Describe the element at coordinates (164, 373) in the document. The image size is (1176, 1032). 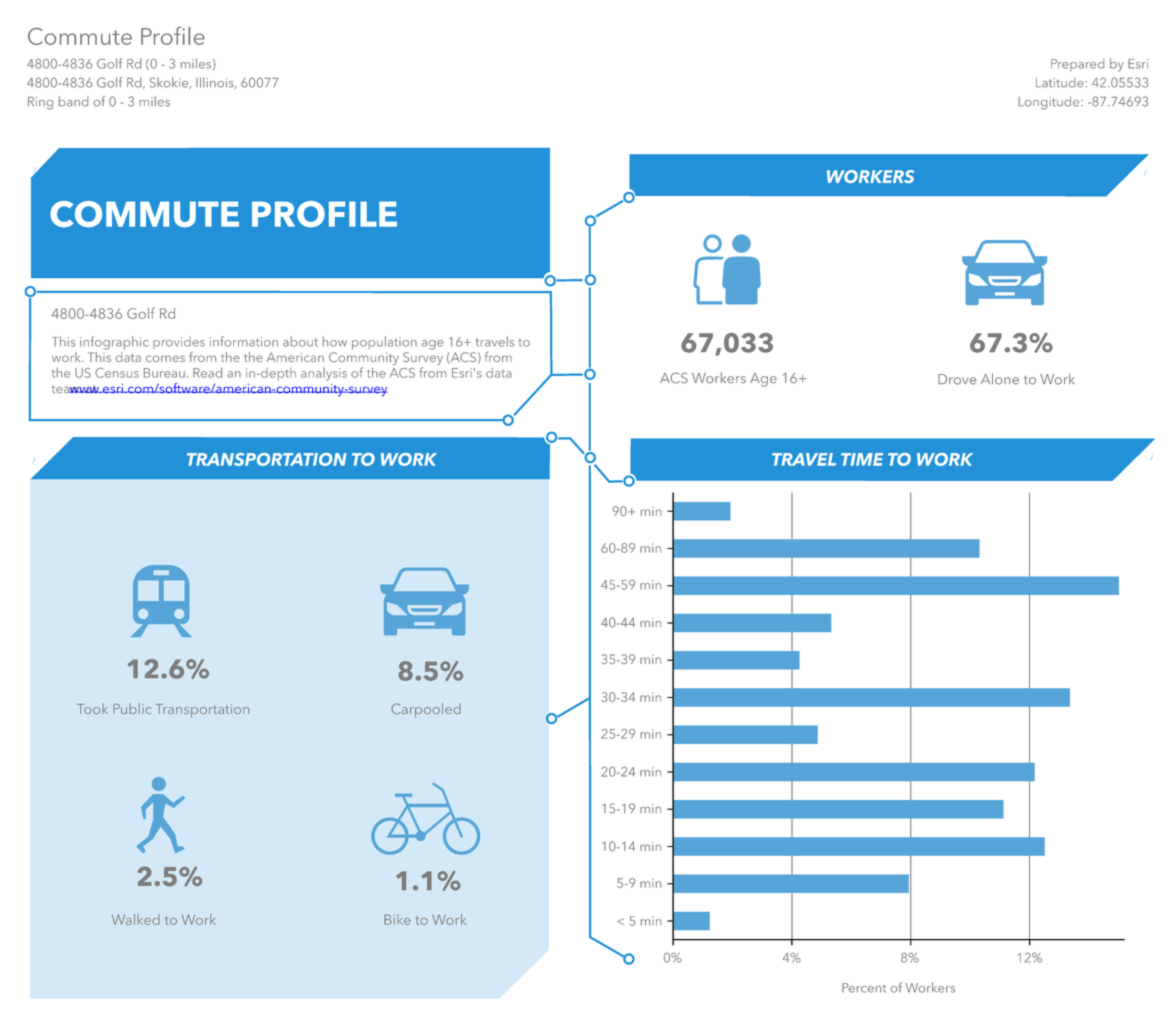
I see `Bureau` at that location.
